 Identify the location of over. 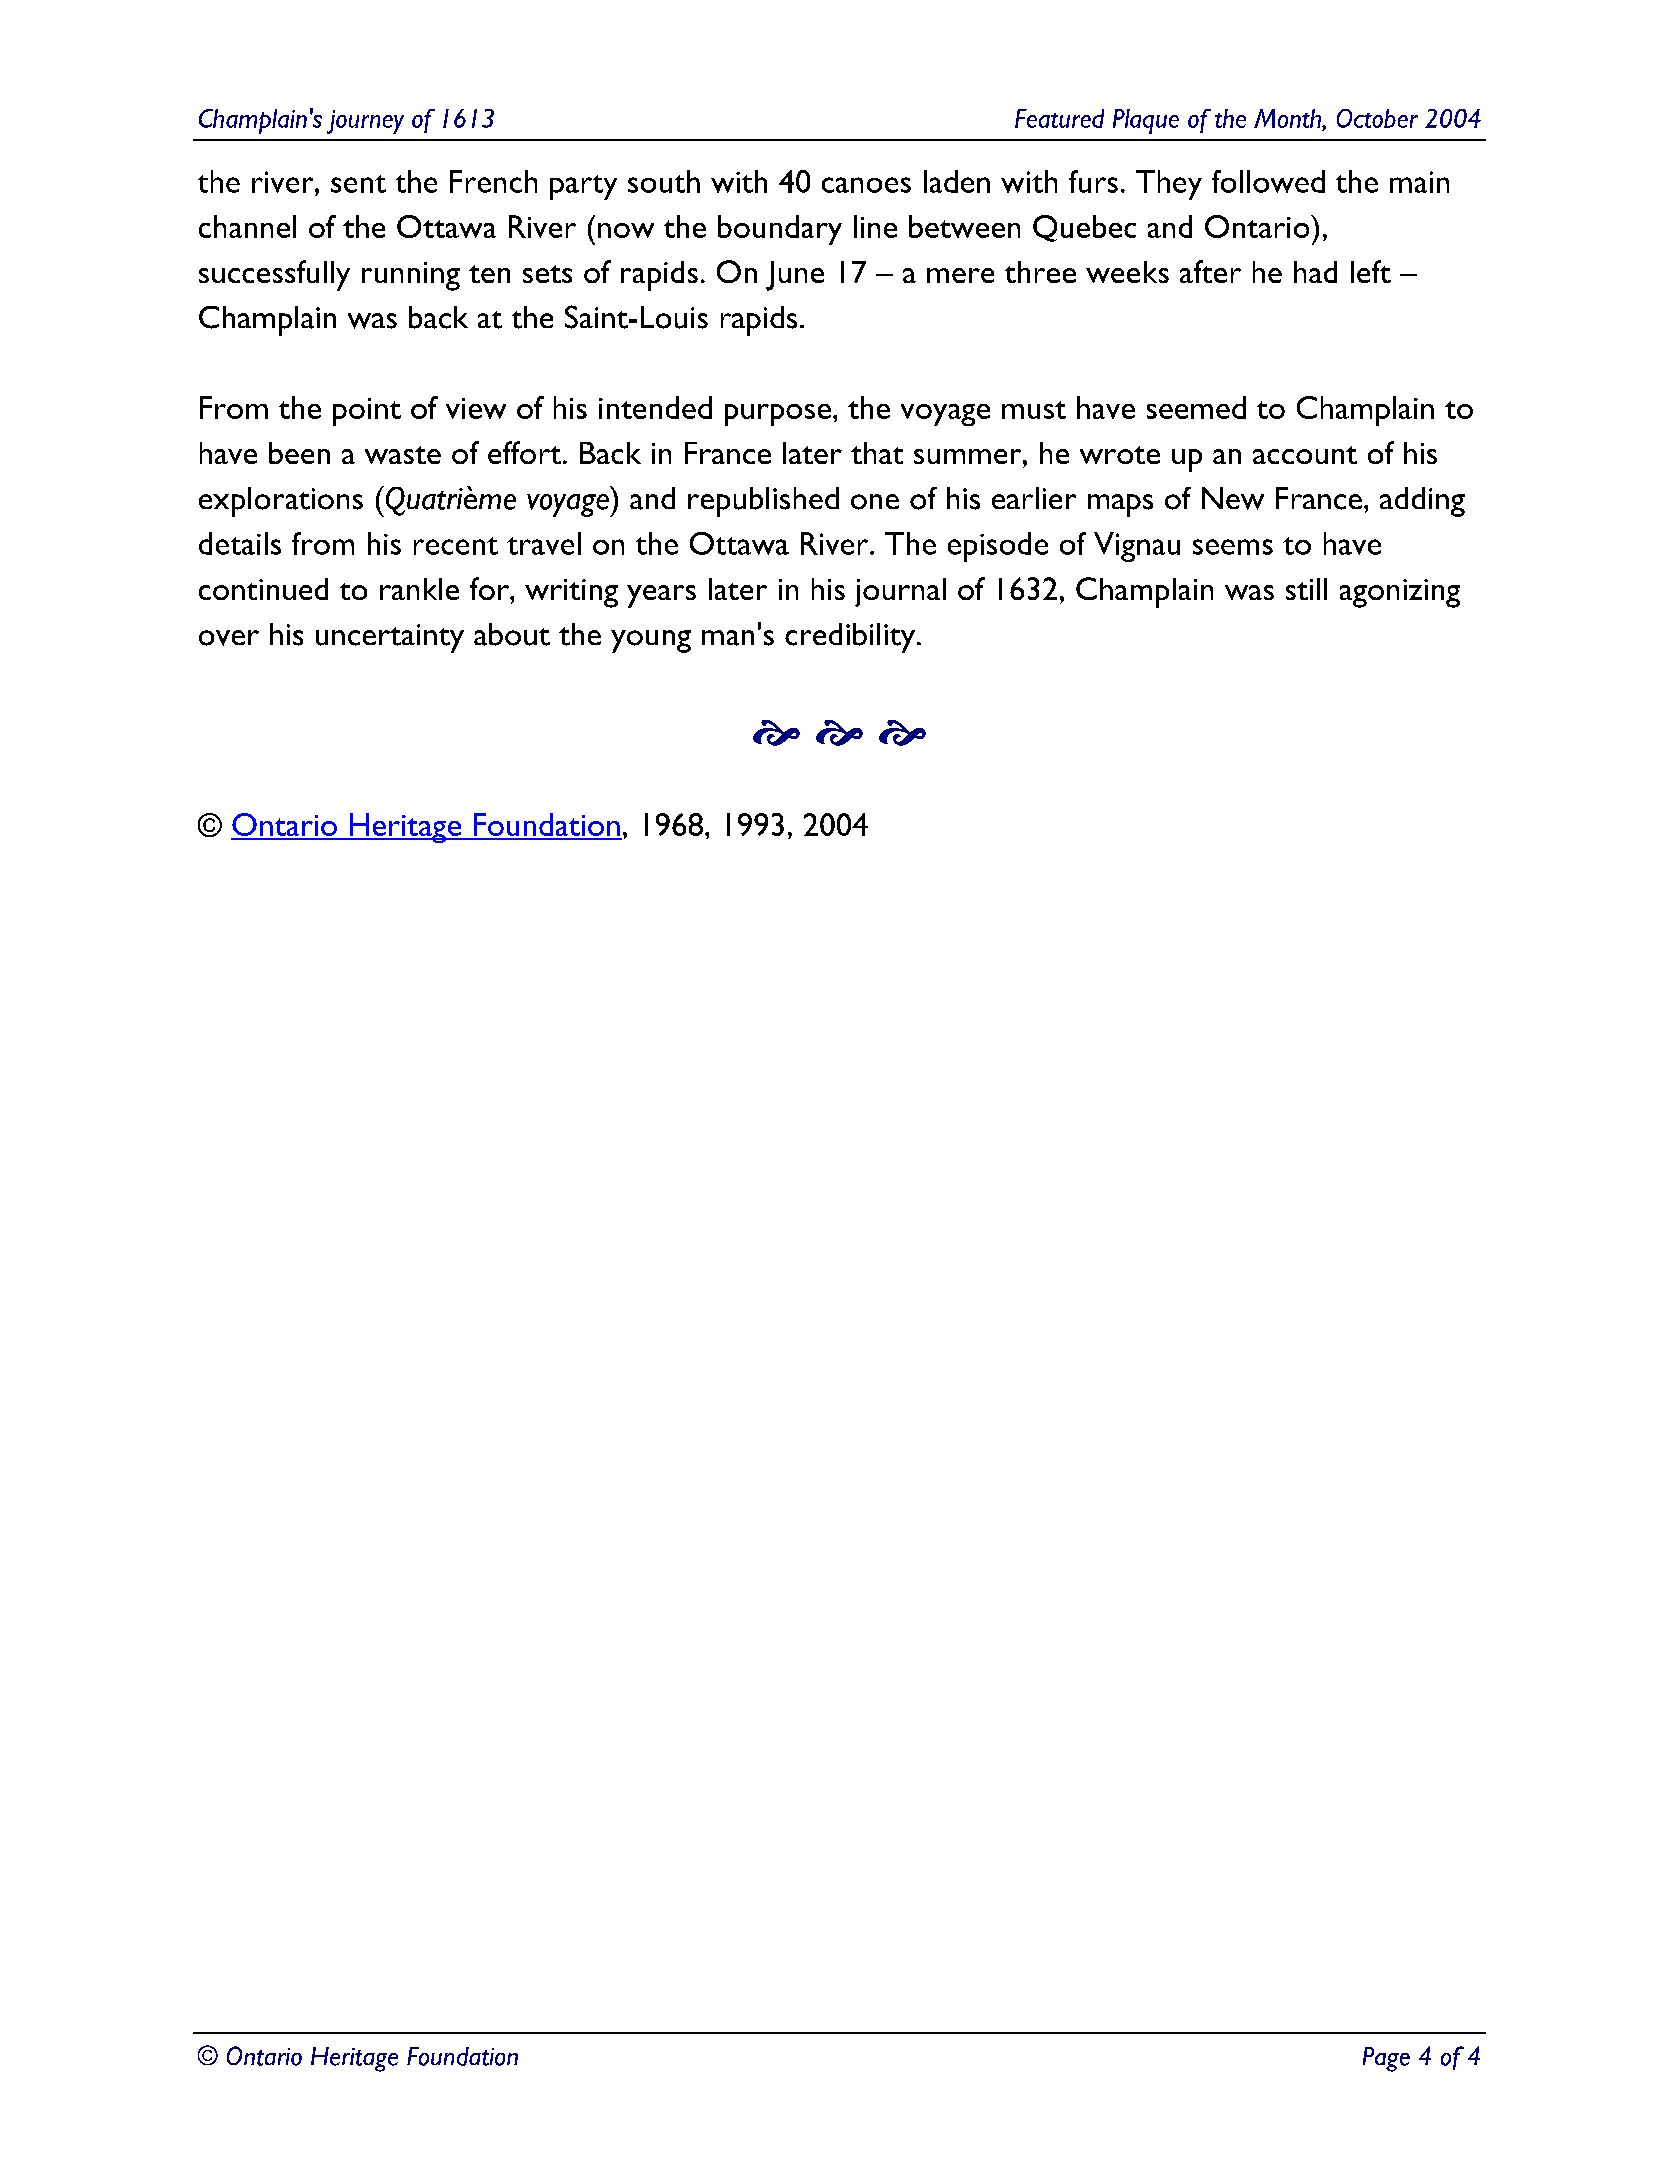
(229, 638).
